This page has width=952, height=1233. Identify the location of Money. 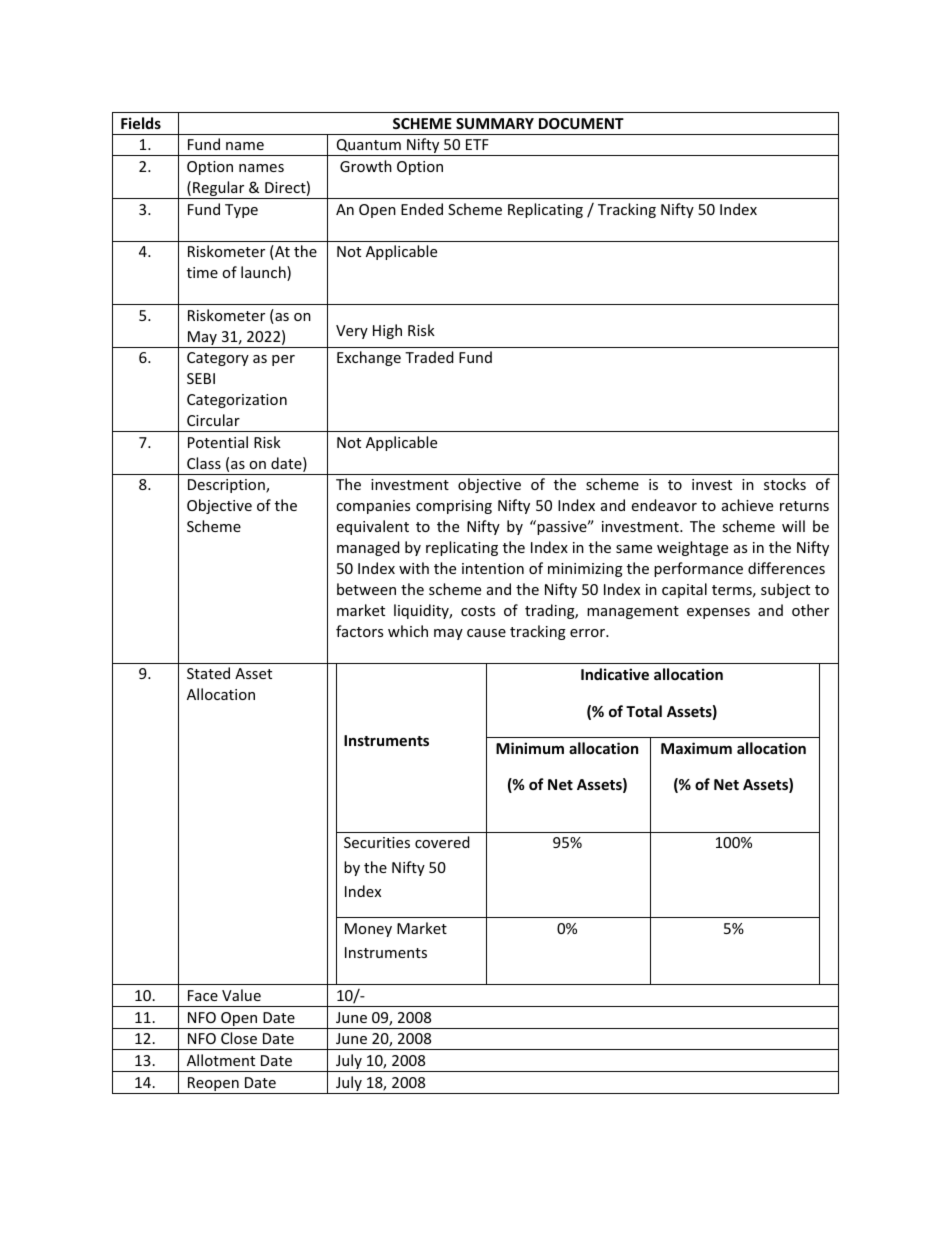
(368, 930).
